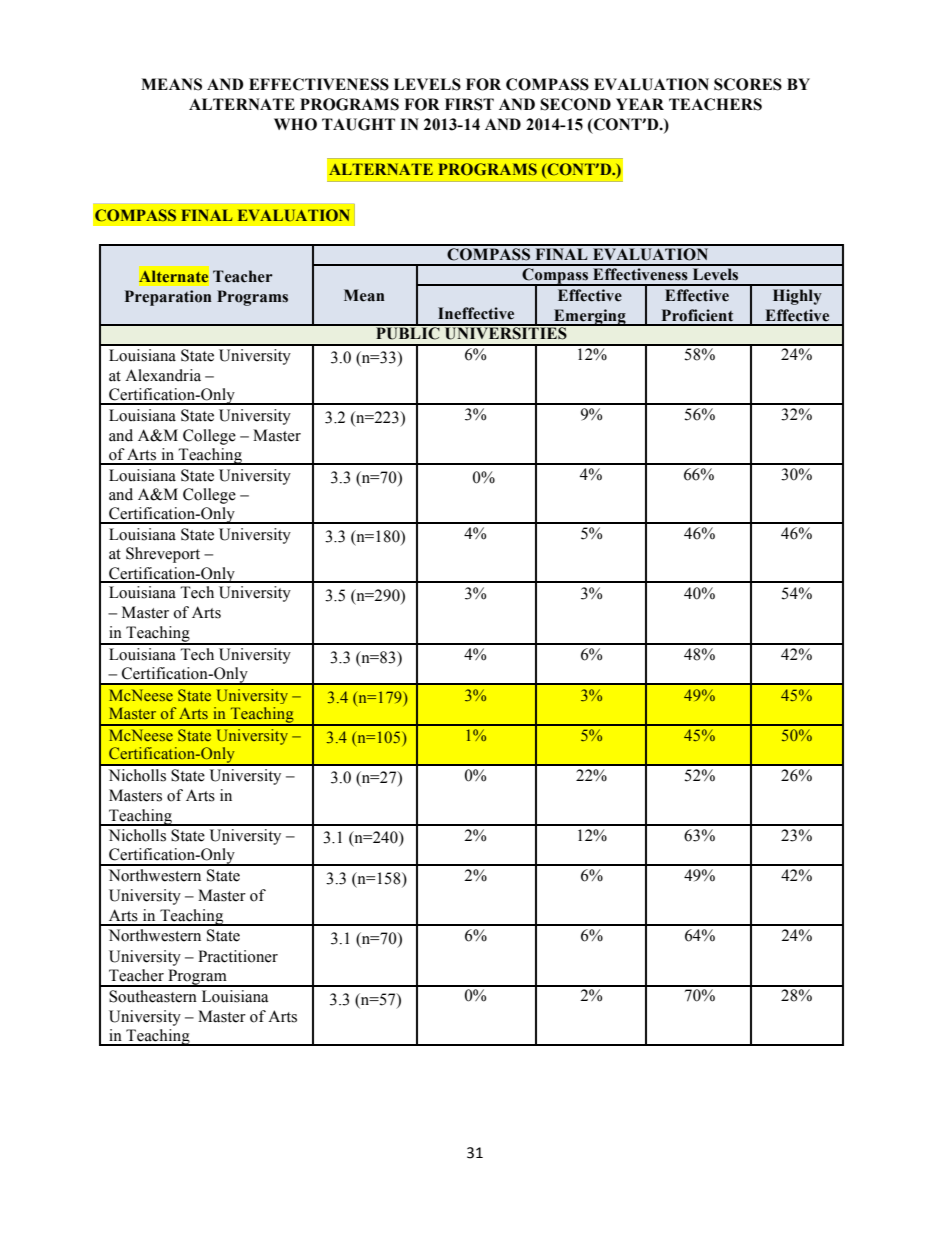 This image has width=952, height=1233. I want to click on Shreveport, so click(163, 555).
